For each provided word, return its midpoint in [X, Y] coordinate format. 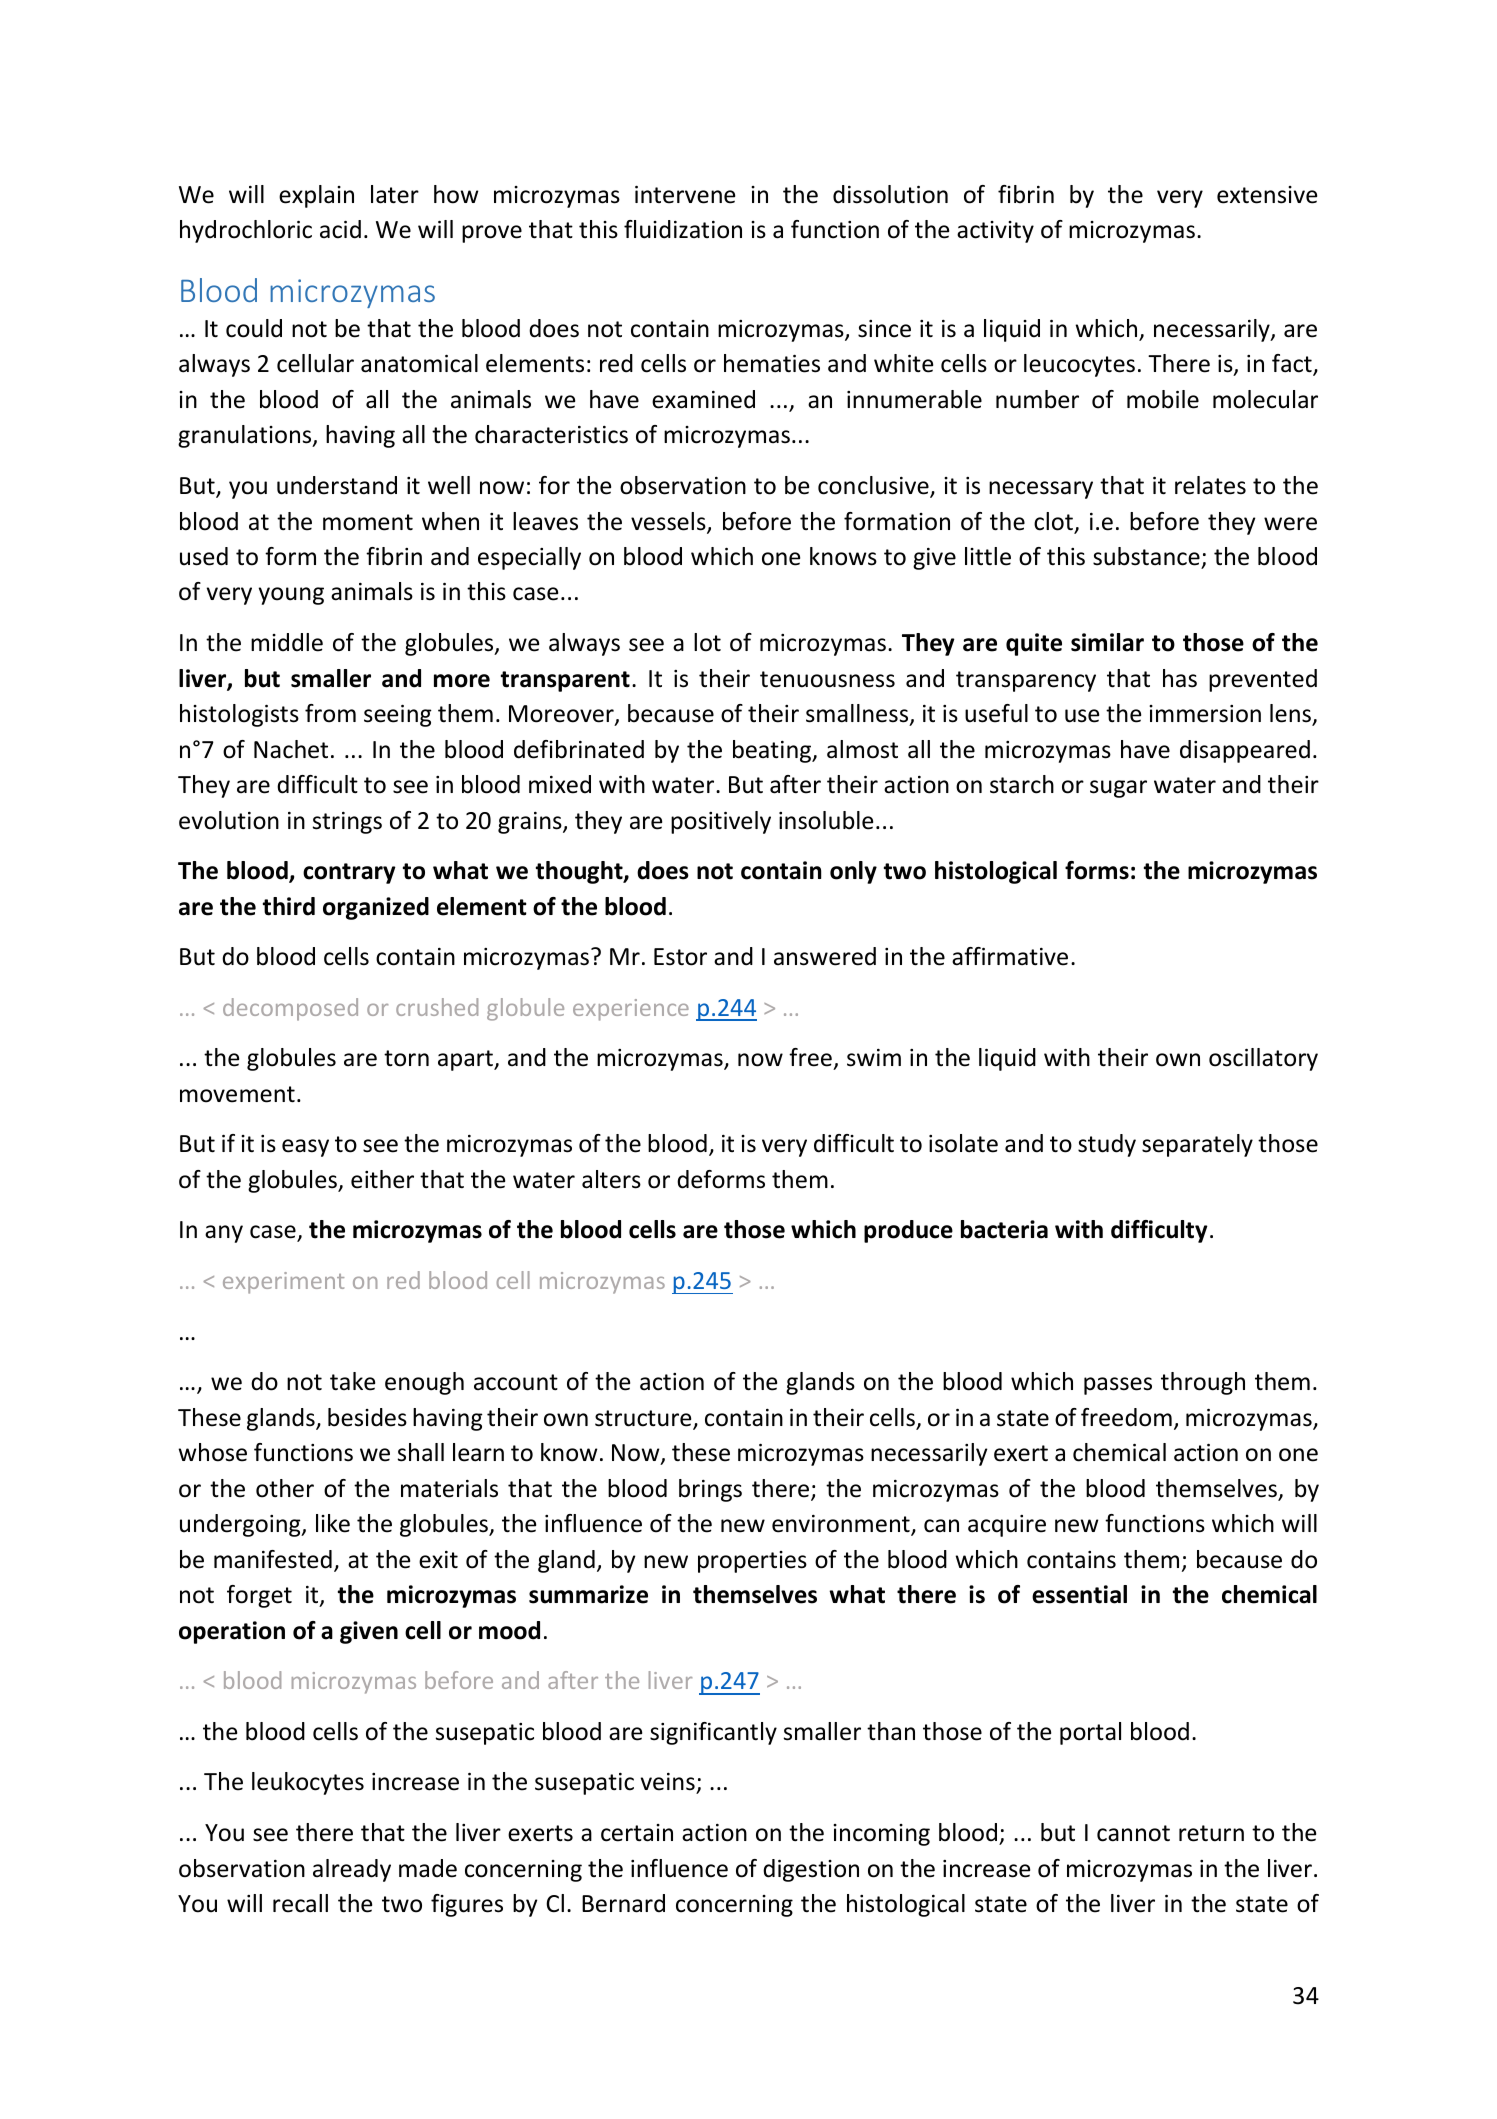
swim [874, 1058]
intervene [685, 195]
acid [340, 229]
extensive [1267, 195]
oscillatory [1263, 1059]
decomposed [290, 1009]
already [352, 1870]
